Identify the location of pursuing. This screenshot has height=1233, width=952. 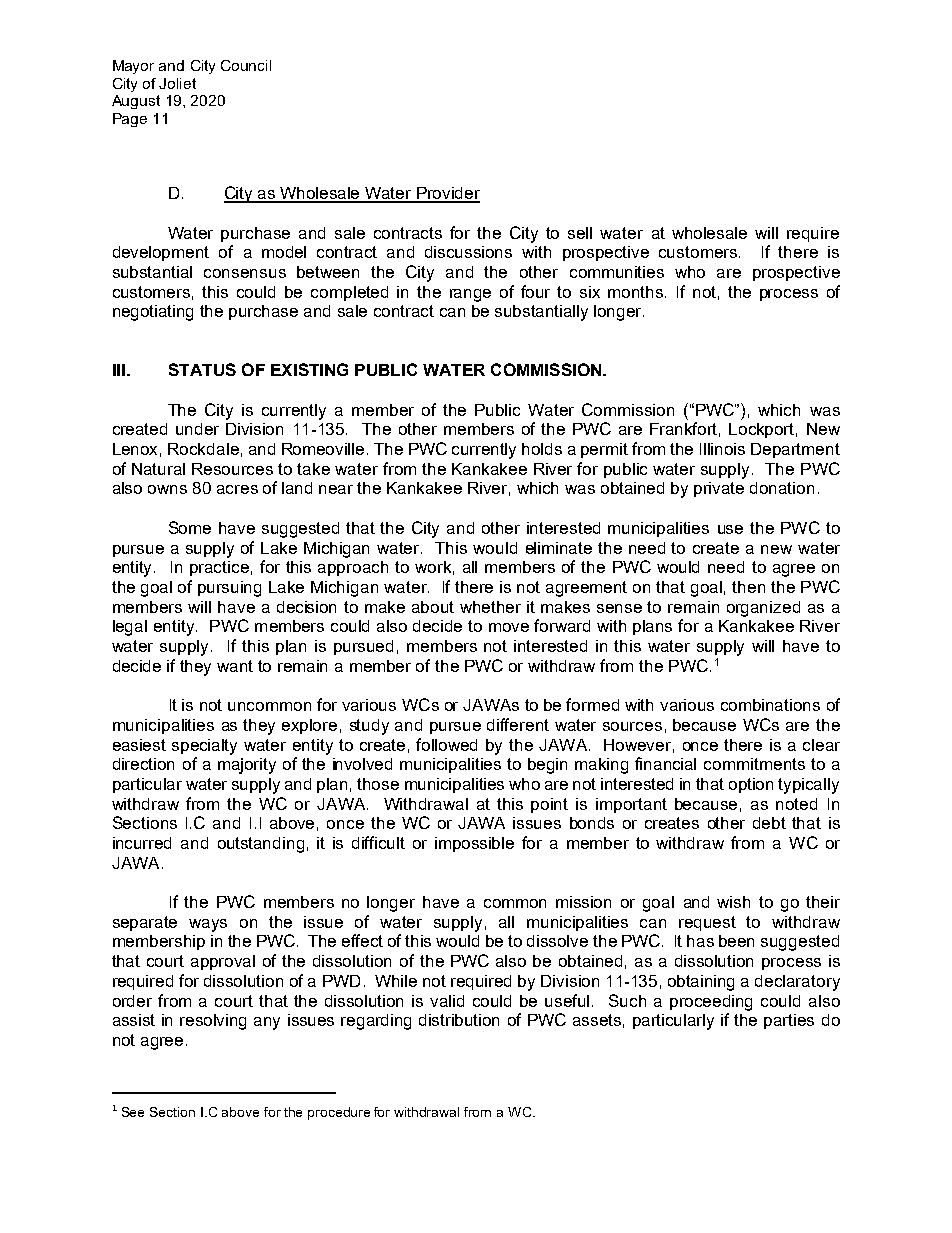
(229, 589).
